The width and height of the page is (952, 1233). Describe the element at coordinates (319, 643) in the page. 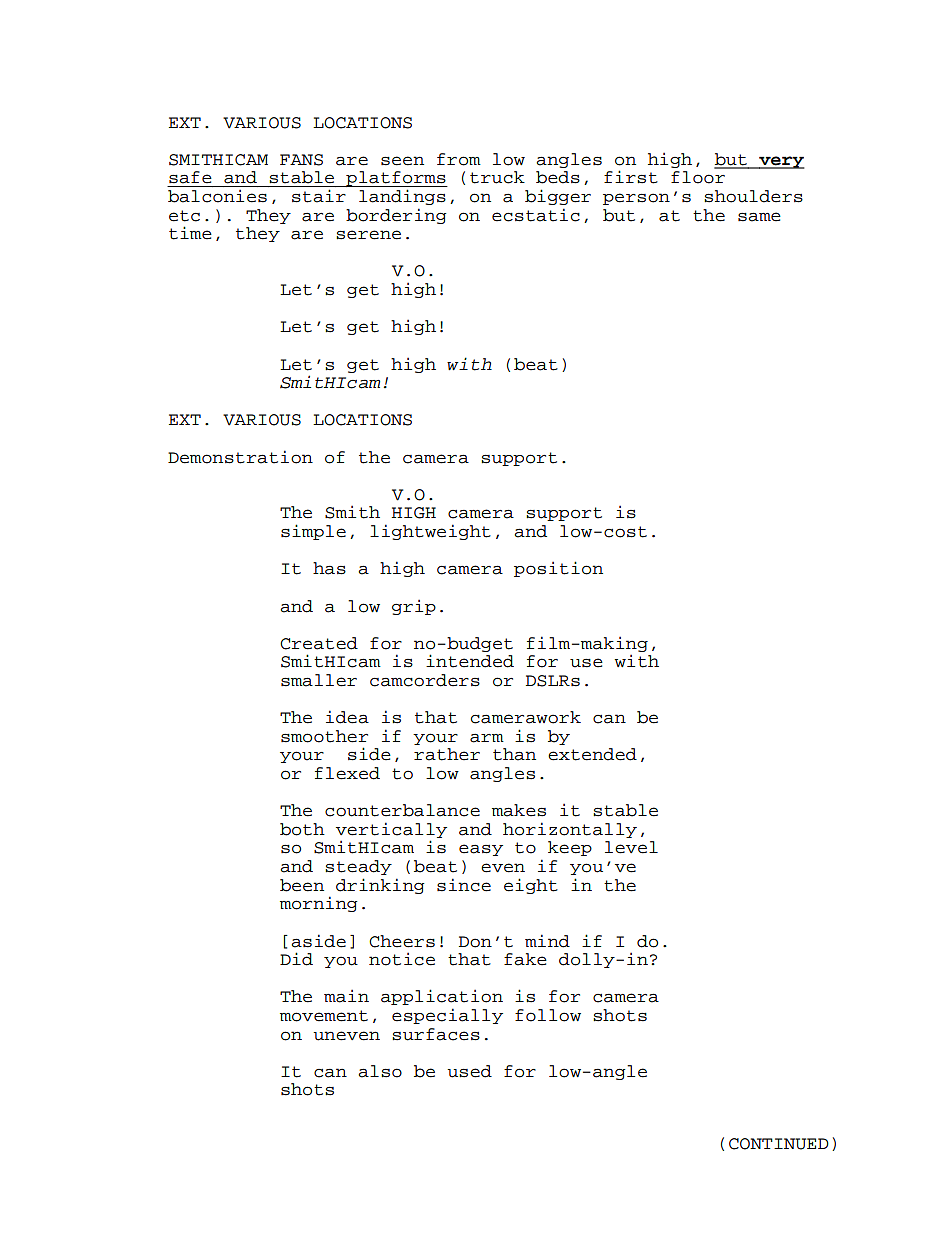

I see `Created` at that location.
